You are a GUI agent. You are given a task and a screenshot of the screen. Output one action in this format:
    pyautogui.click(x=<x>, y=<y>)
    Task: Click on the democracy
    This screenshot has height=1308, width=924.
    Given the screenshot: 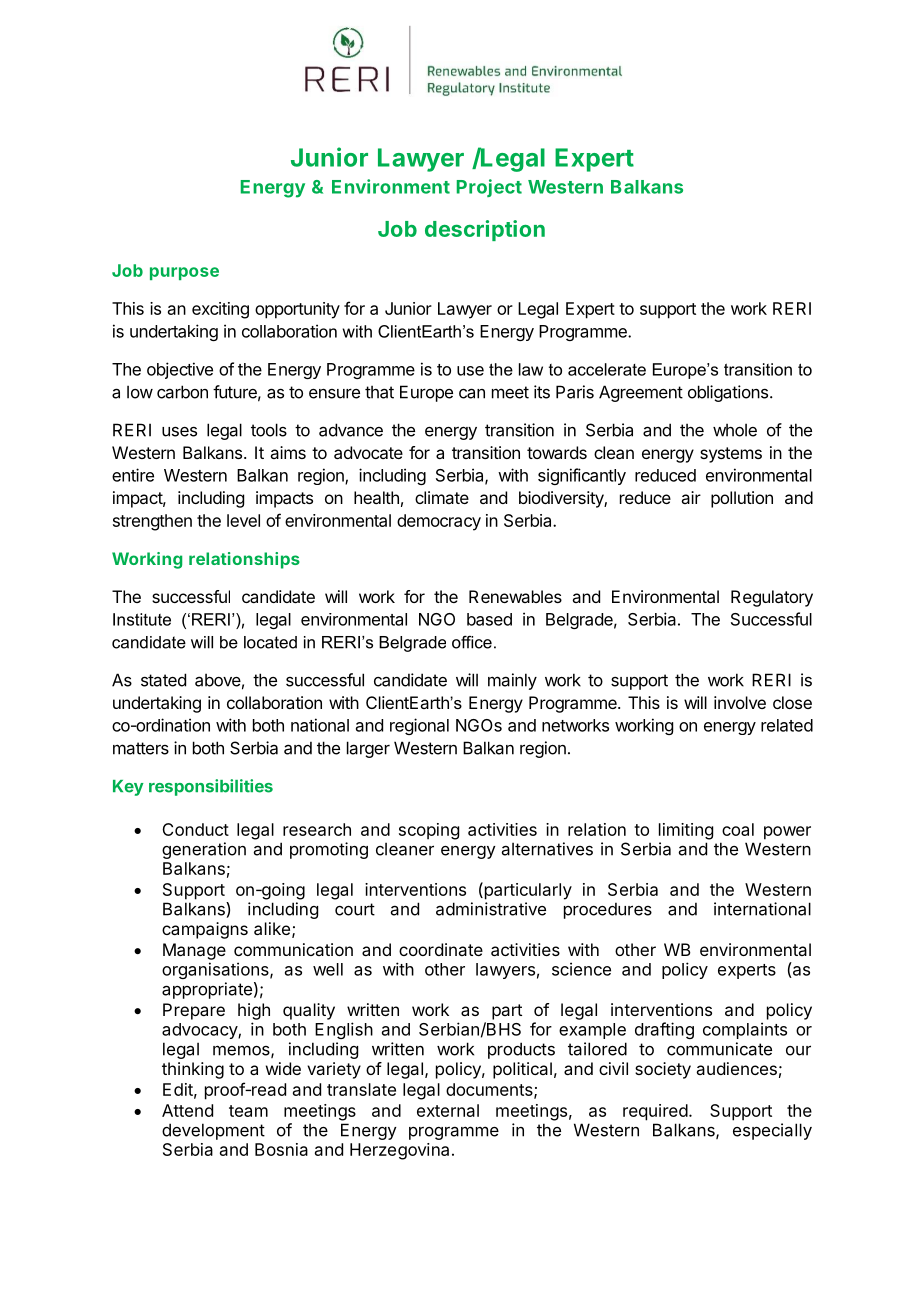 What is the action you would take?
    pyautogui.click(x=439, y=522)
